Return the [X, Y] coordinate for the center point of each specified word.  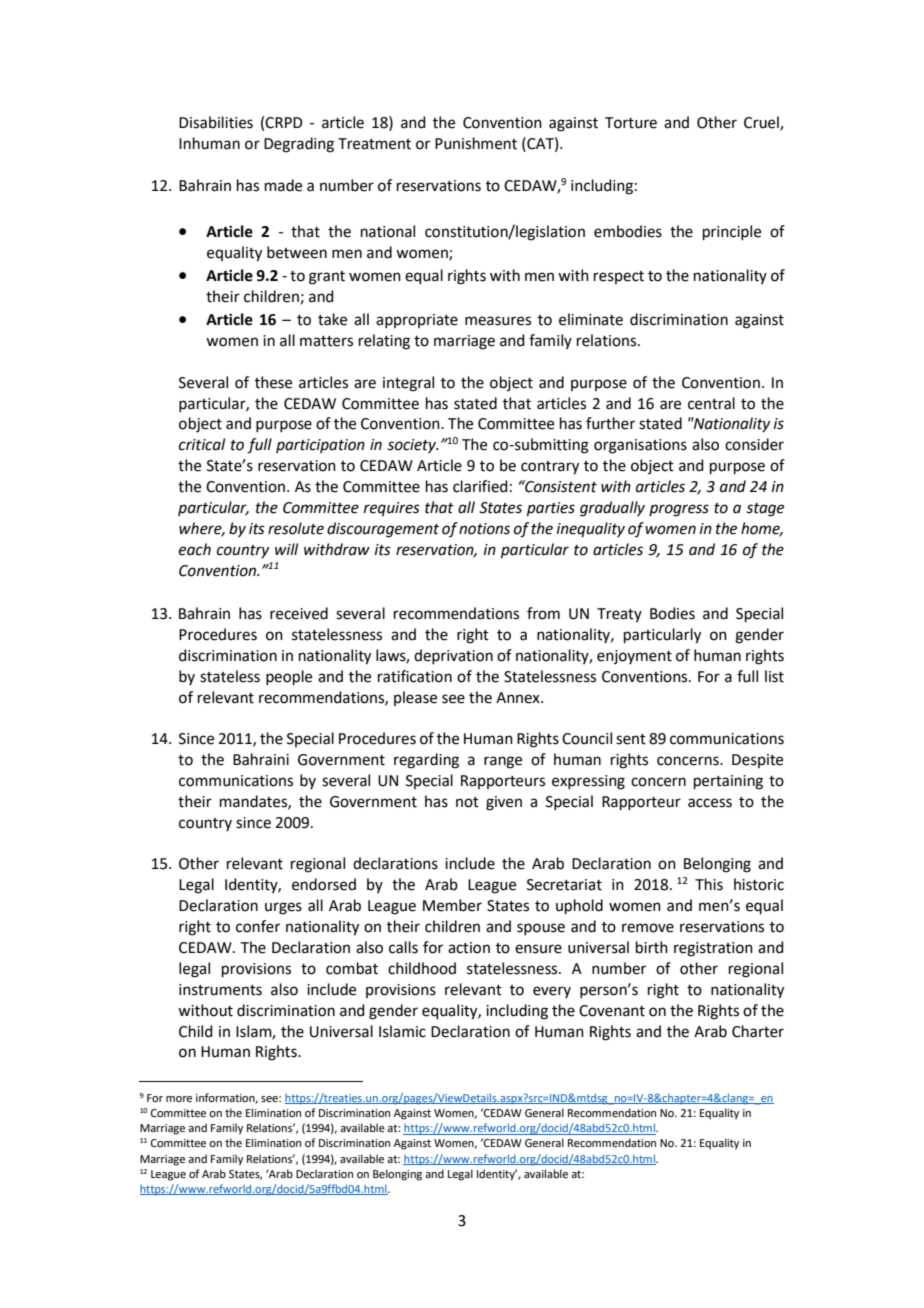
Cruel [762, 123]
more [179, 1099]
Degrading [299, 145]
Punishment [476, 143]
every [552, 992]
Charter [758, 1031]
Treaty [619, 615]
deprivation [453, 656]
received [299, 613]
